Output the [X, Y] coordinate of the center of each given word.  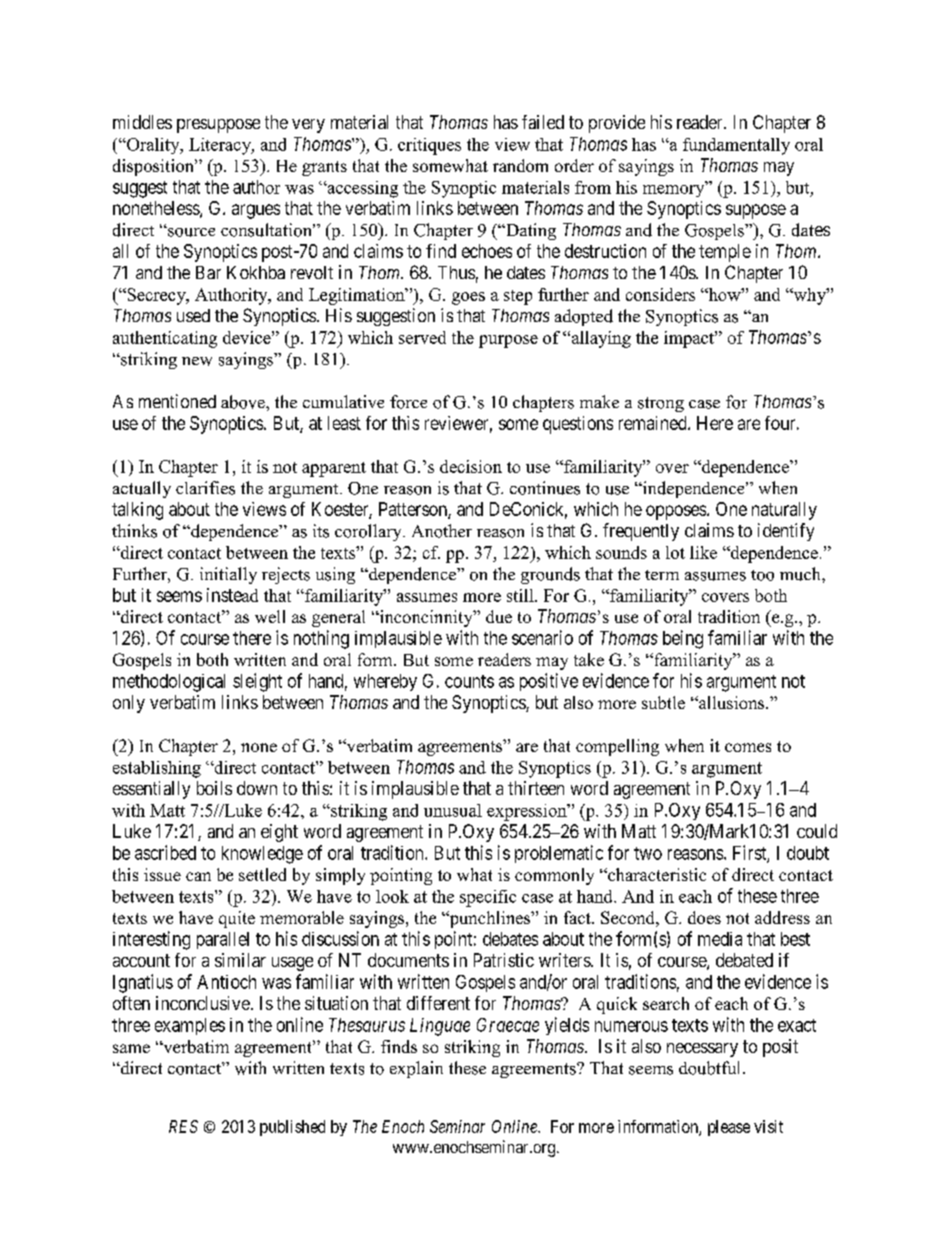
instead [232, 595]
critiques [429, 146]
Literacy [221, 146]
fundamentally [736, 146]
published [292, 1128]
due [499, 616]
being [683, 639]
